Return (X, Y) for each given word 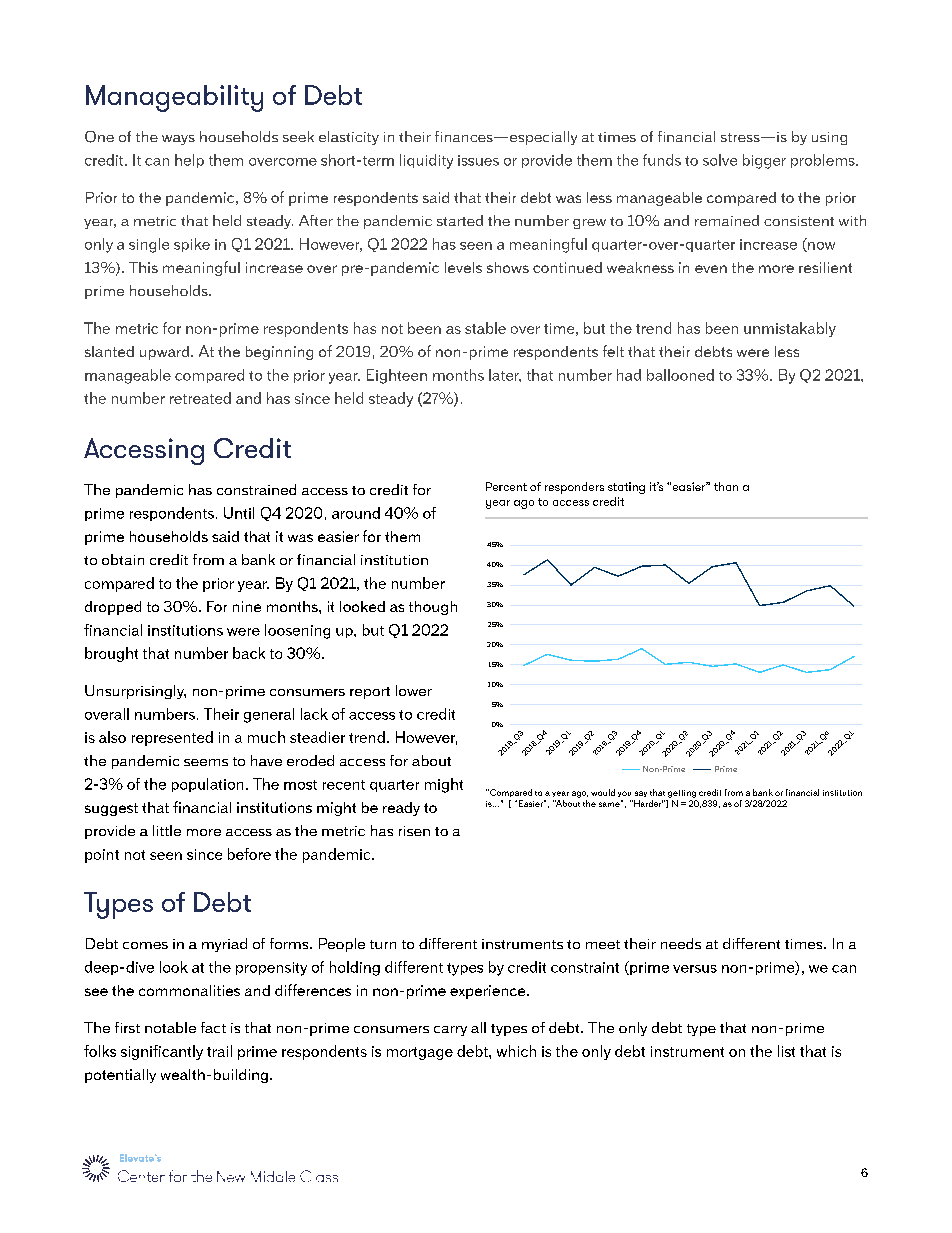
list (786, 1051)
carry (450, 1031)
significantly (162, 1052)
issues (478, 160)
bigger (764, 161)
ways (178, 140)
